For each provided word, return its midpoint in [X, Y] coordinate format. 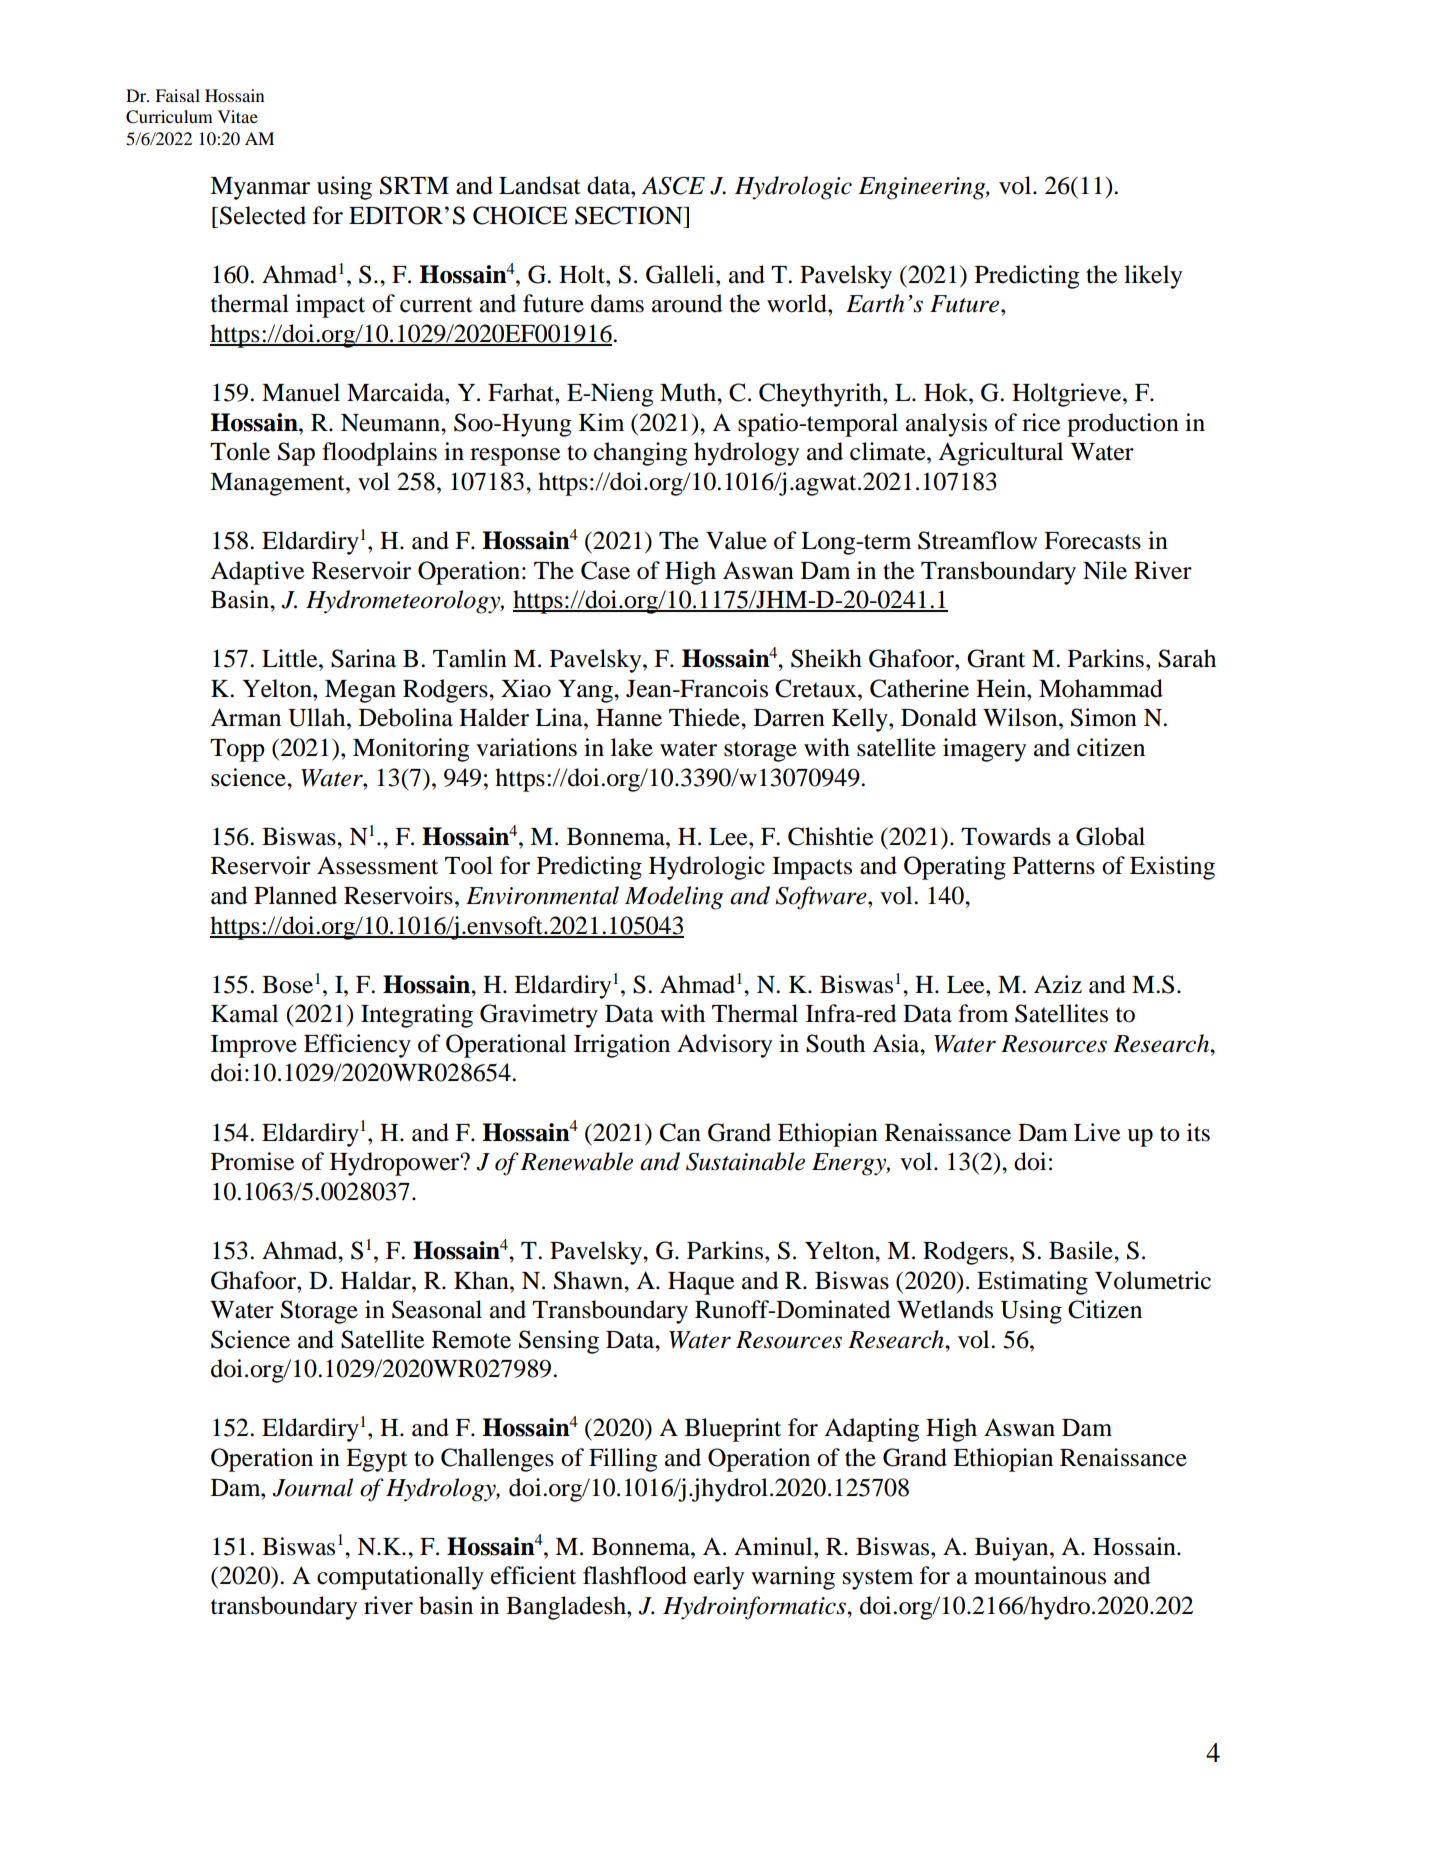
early [719, 1578]
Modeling [674, 898]
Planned [295, 895]
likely [1153, 277]
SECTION [630, 215]
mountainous [1040, 1575]
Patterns [1054, 866]
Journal [312, 1487]
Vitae [238, 116]
